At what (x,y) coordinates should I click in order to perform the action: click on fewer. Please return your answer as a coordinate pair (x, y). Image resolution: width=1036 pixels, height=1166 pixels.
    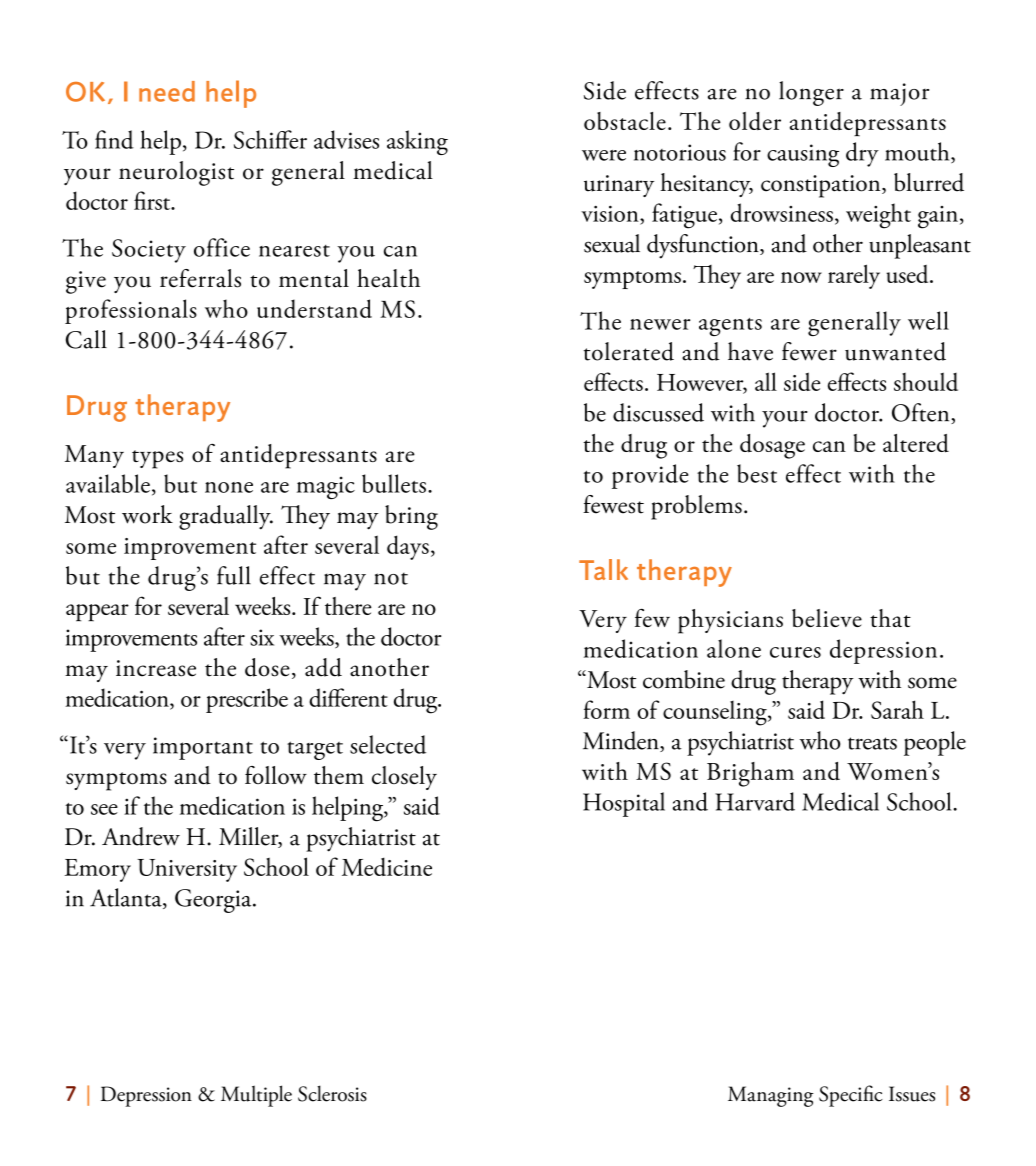
    Looking at the image, I should click on (809, 351).
